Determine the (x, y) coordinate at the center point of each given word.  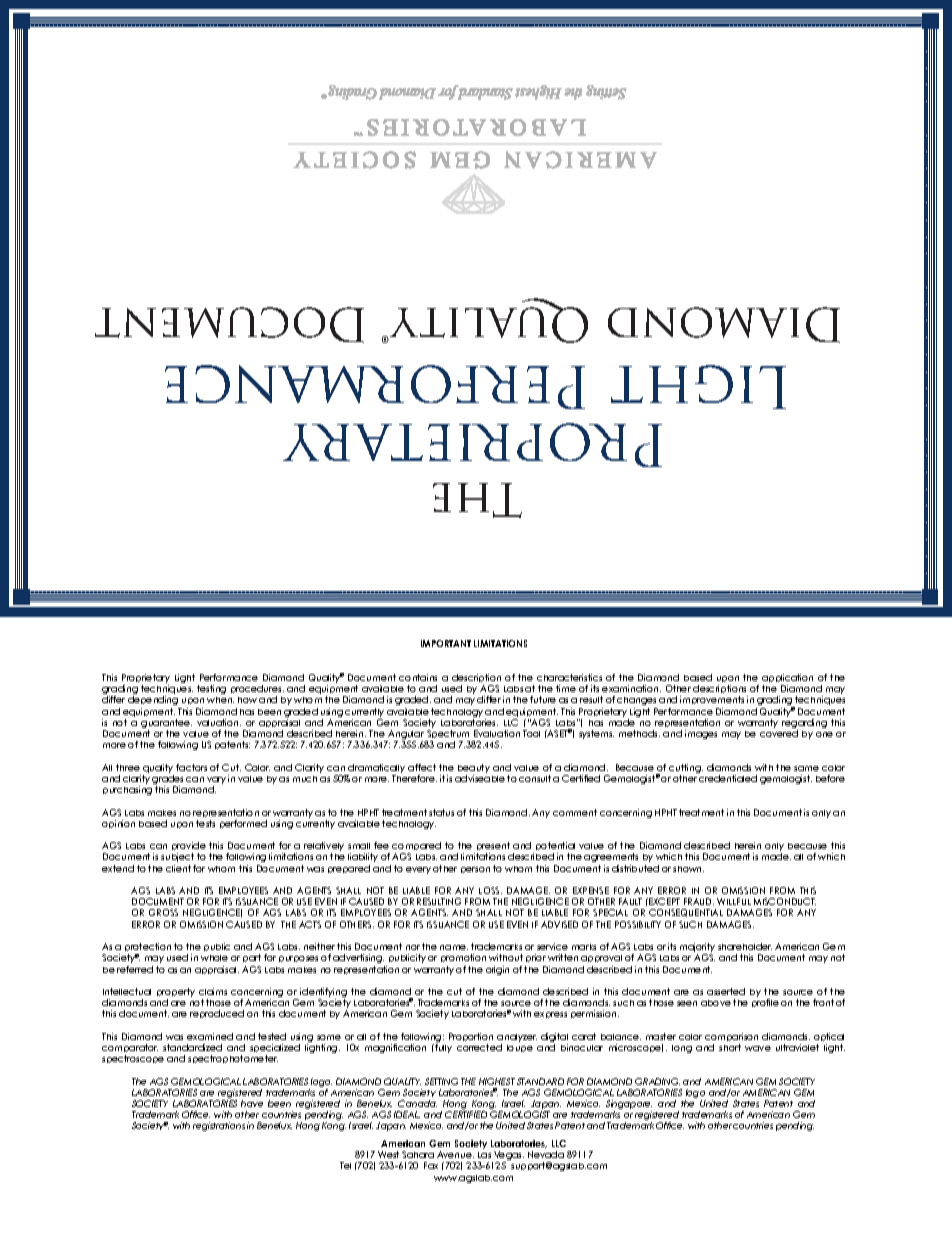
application (787, 680)
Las (484, 1155)
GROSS (163, 912)
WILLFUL (734, 901)
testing (211, 689)
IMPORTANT (446, 643)
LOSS (490, 890)
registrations (219, 1126)
